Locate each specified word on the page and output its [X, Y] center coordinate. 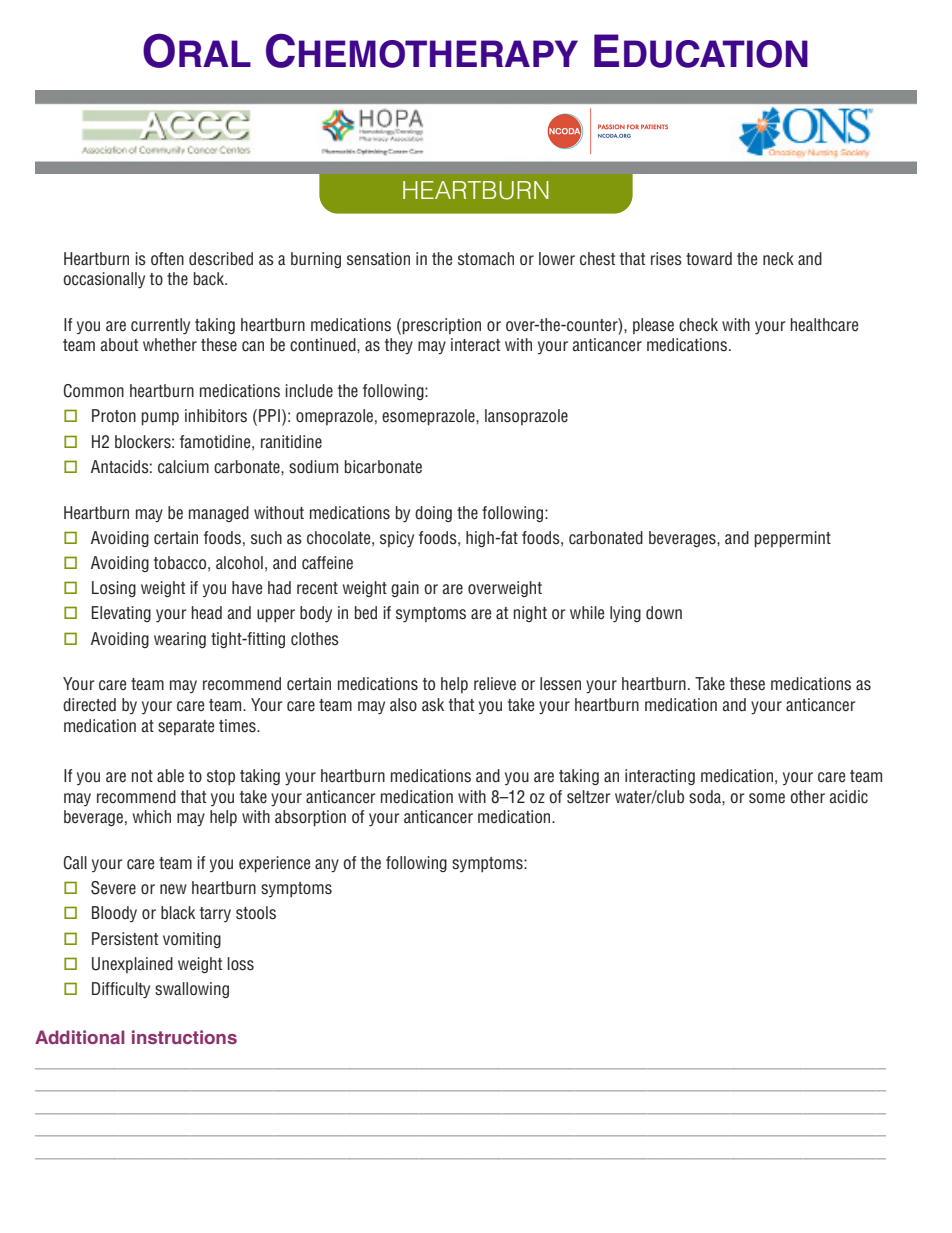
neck [778, 259]
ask [433, 705]
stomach [486, 258]
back [210, 279]
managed [219, 514]
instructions [184, 1037]
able [170, 776]
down [664, 613]
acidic [848, 797]
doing [433, 514]
